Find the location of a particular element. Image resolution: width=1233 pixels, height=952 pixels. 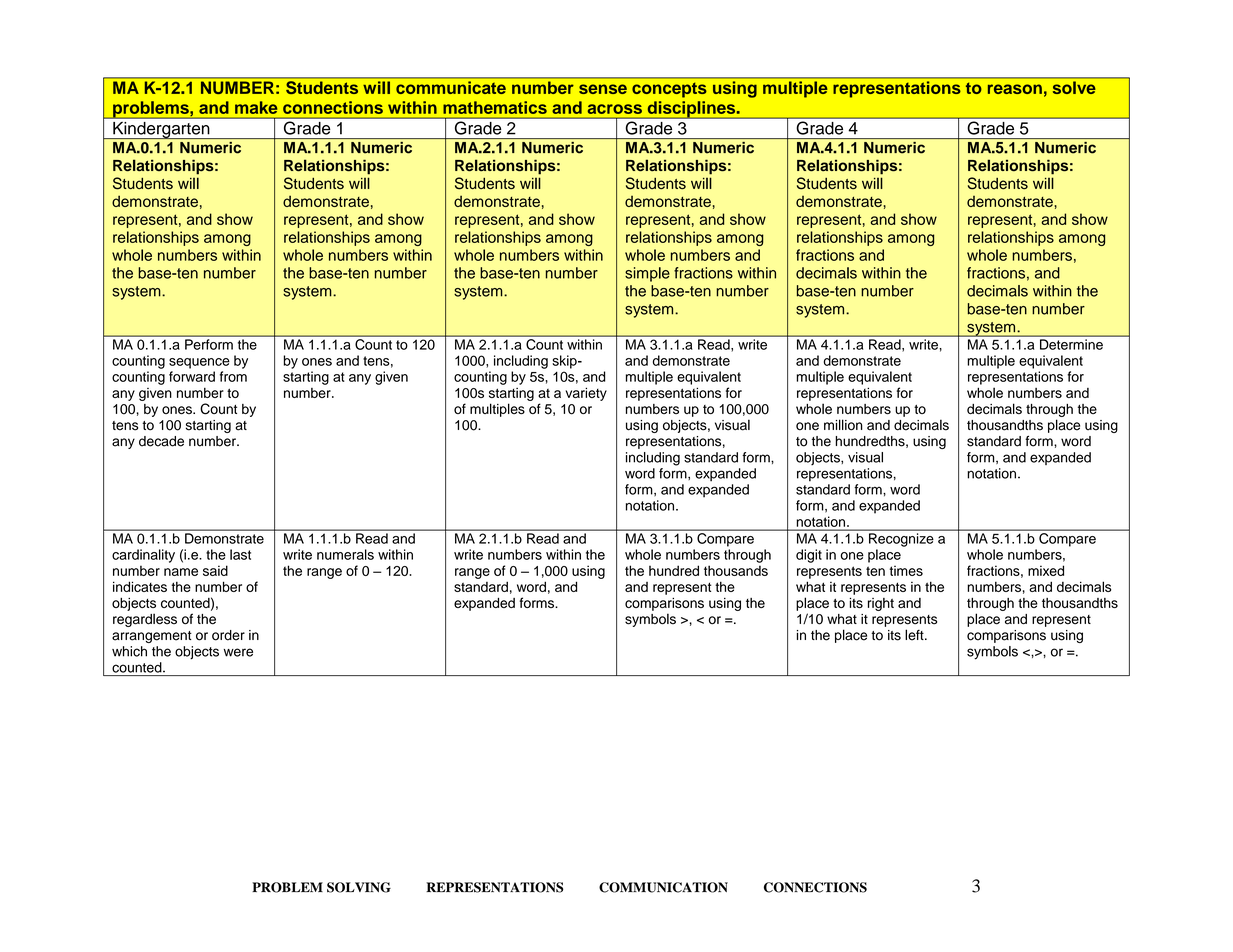

reason is located at coordinates (1015, 89).
